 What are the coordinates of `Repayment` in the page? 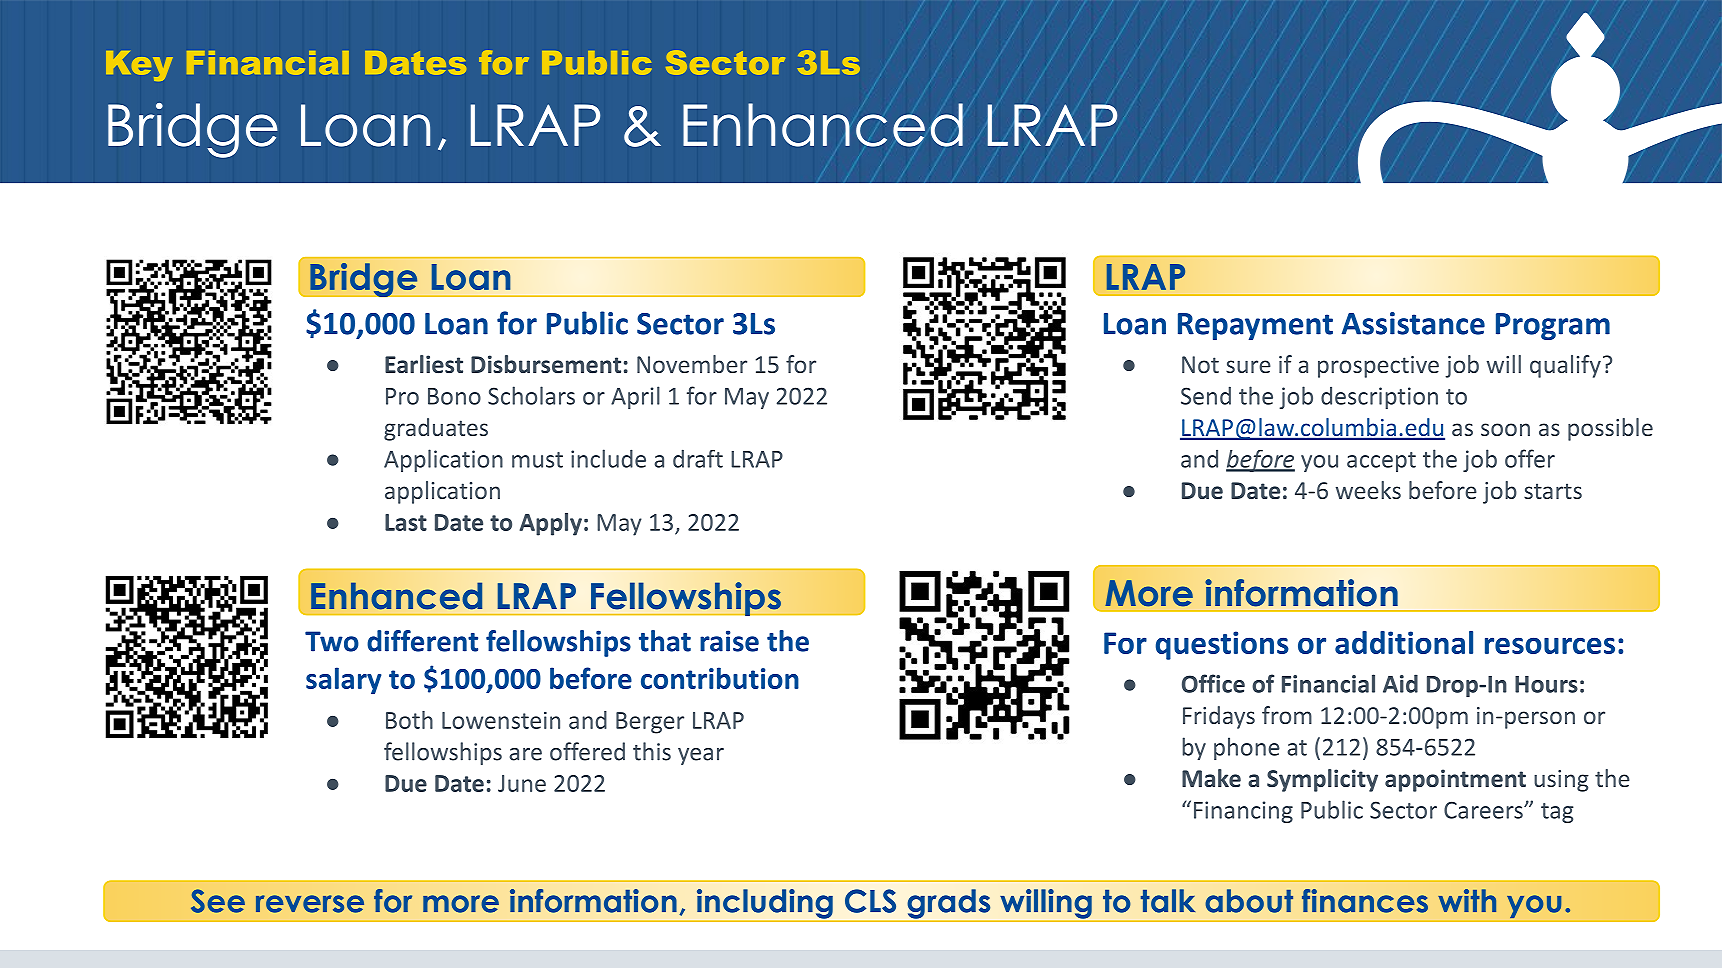 It's located at (1255, 326).
